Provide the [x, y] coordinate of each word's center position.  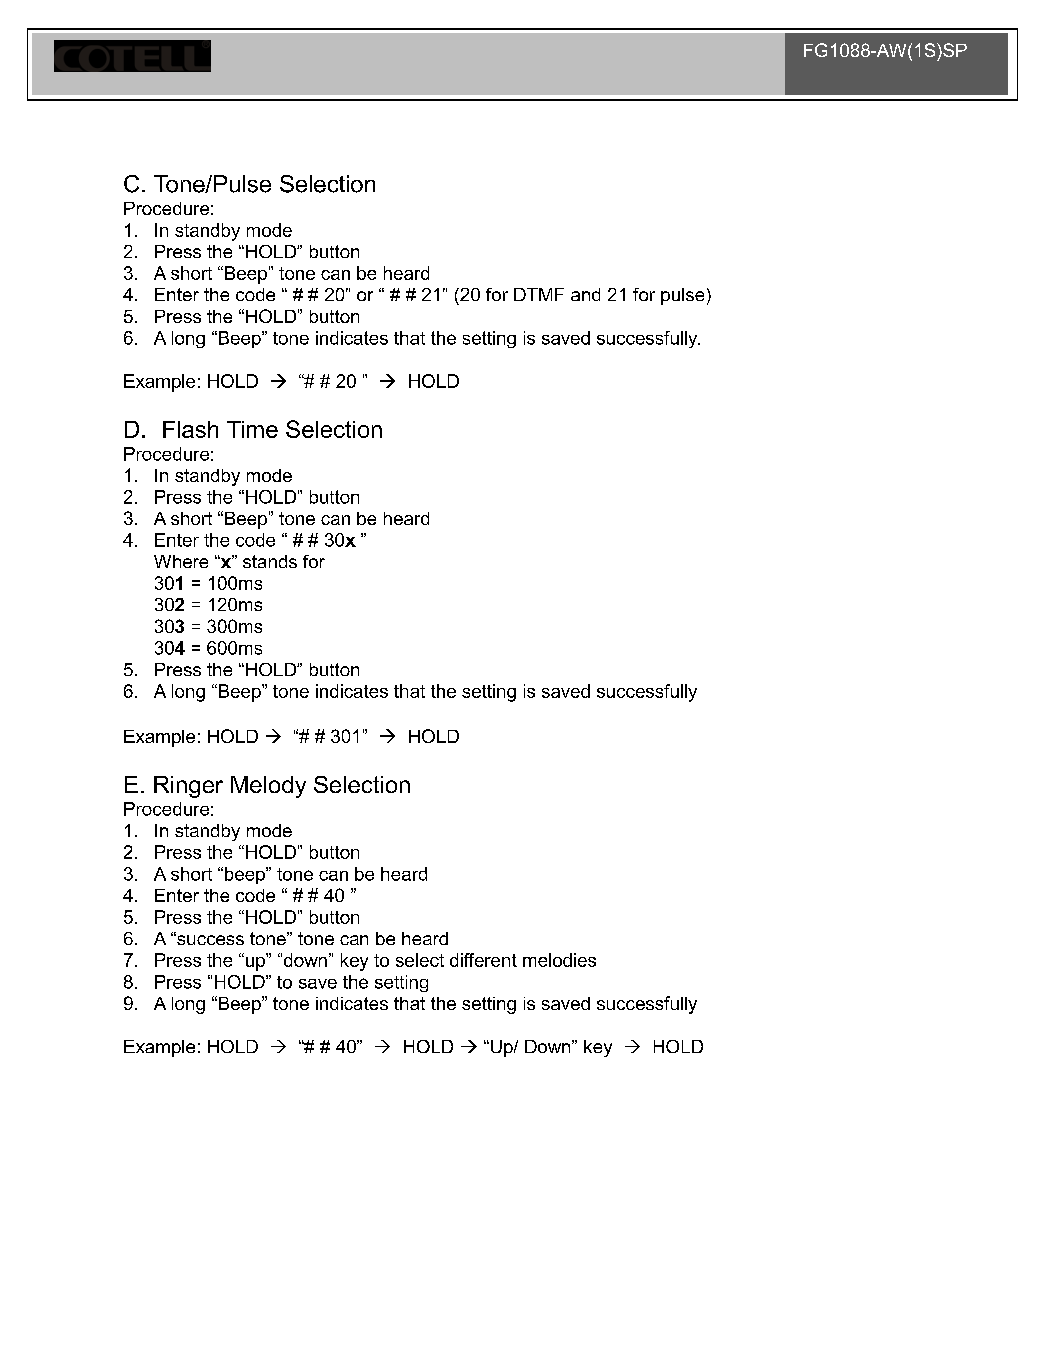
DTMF [539, 294]
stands [270, 561]
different [483, 960]
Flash [190, 429]
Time [252, 429]
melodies [559, 960]
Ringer [188, 787]
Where [181, 561]
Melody [268, 787]
